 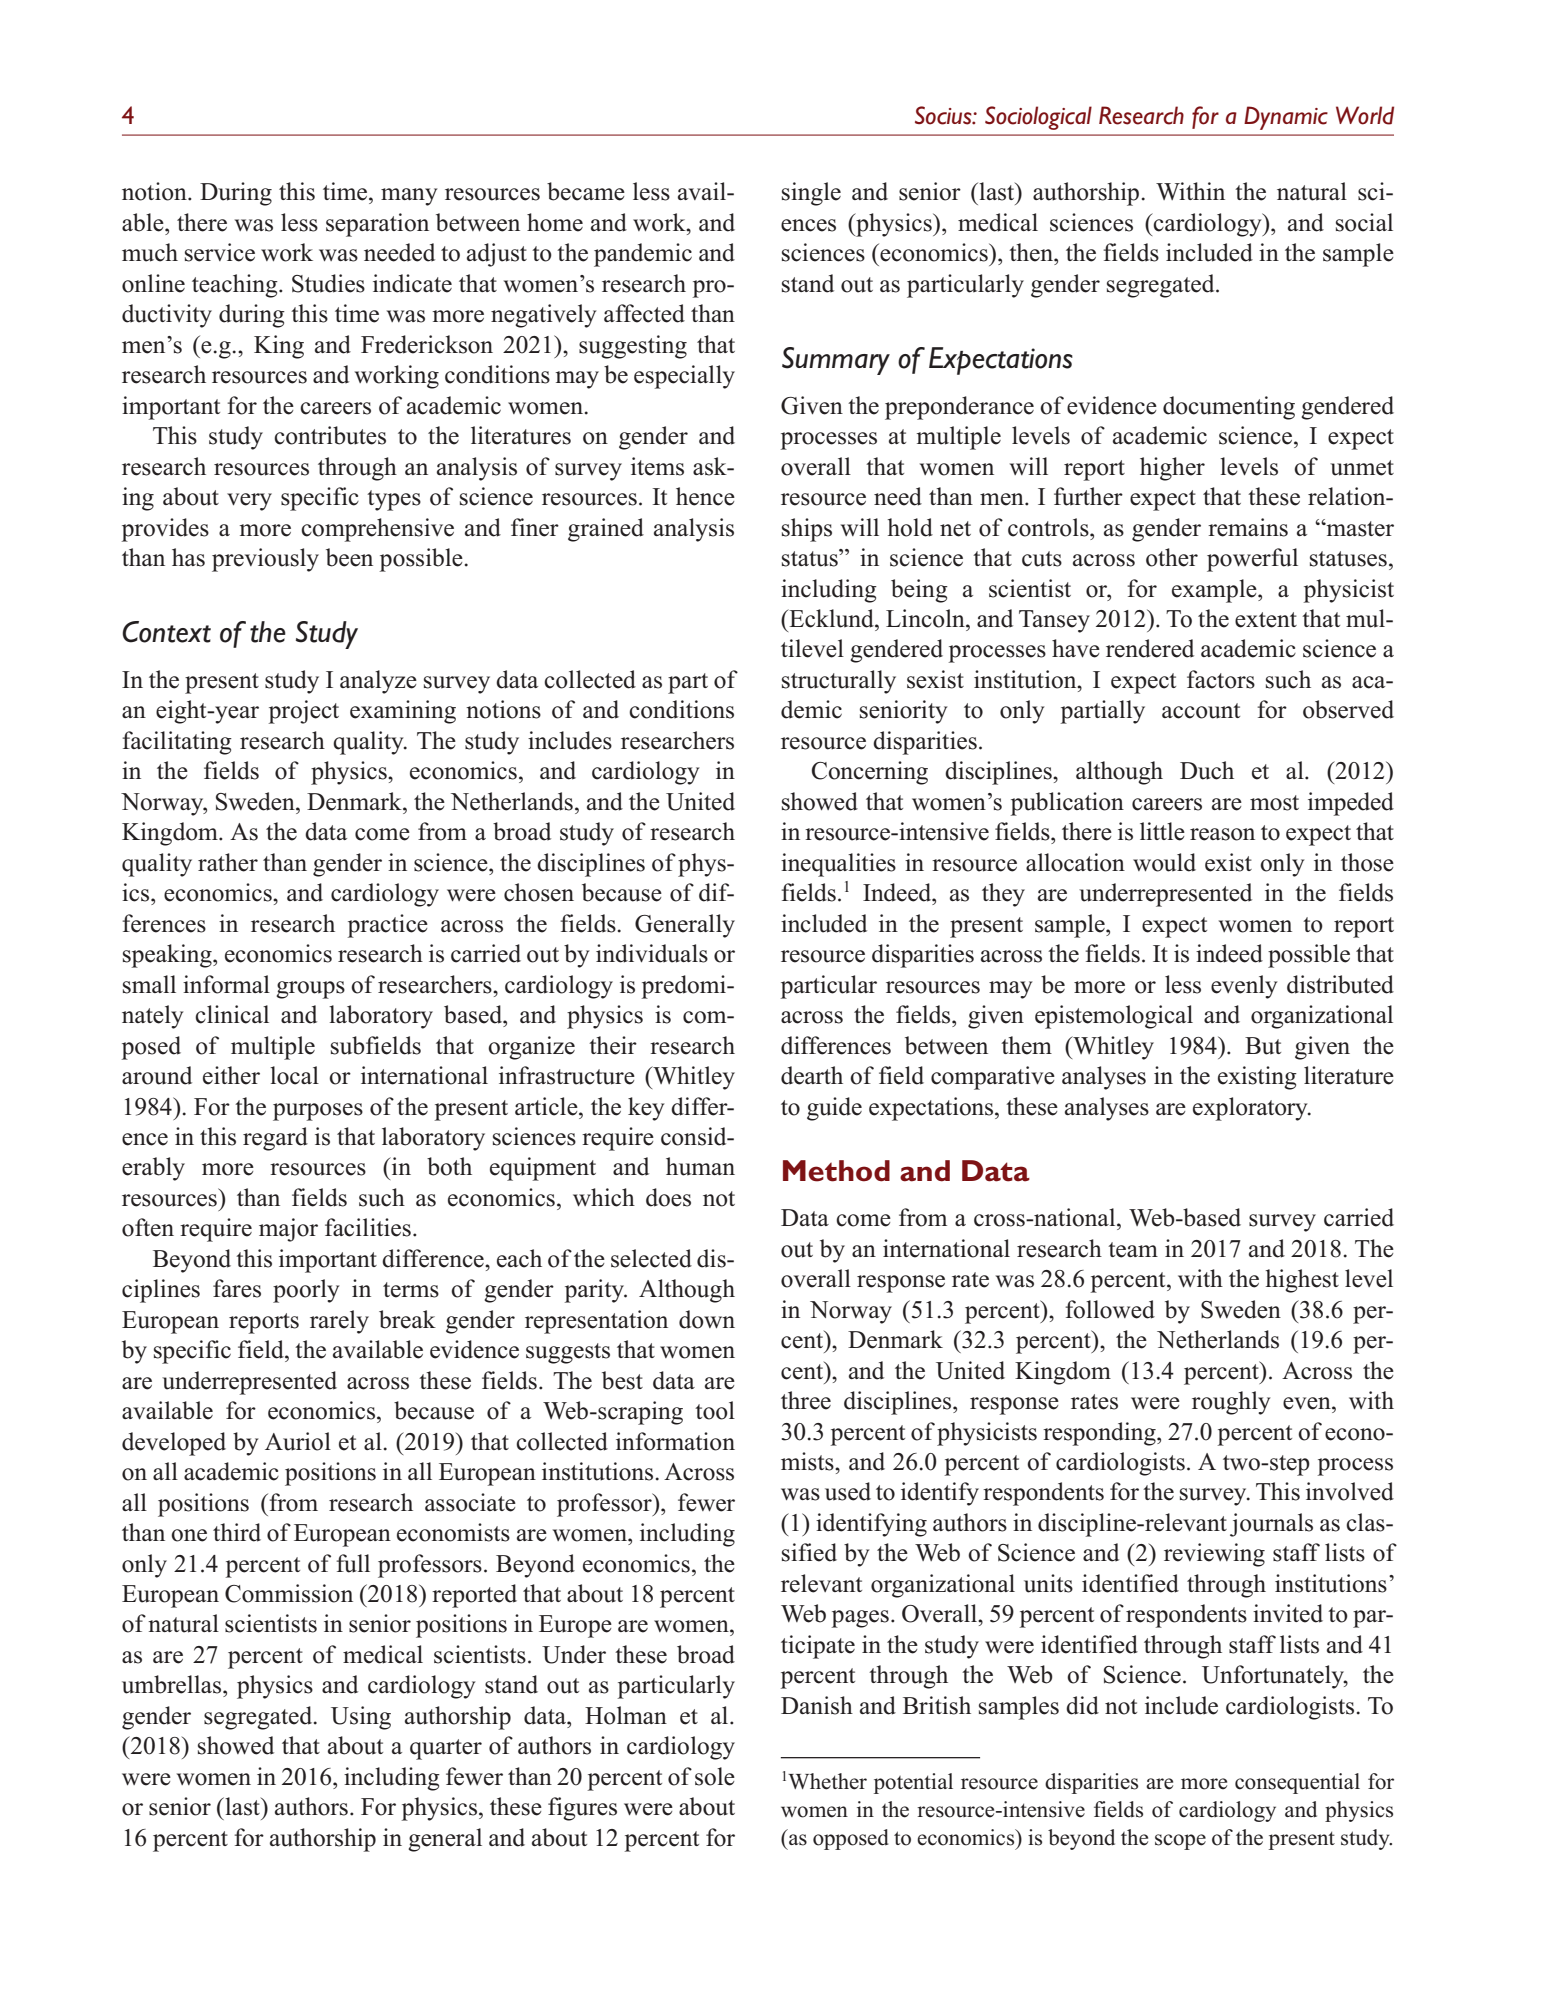 What do you see at coordinates (361, 1718) in the image?
I see `Using` at bounding box center [361, 1718].
